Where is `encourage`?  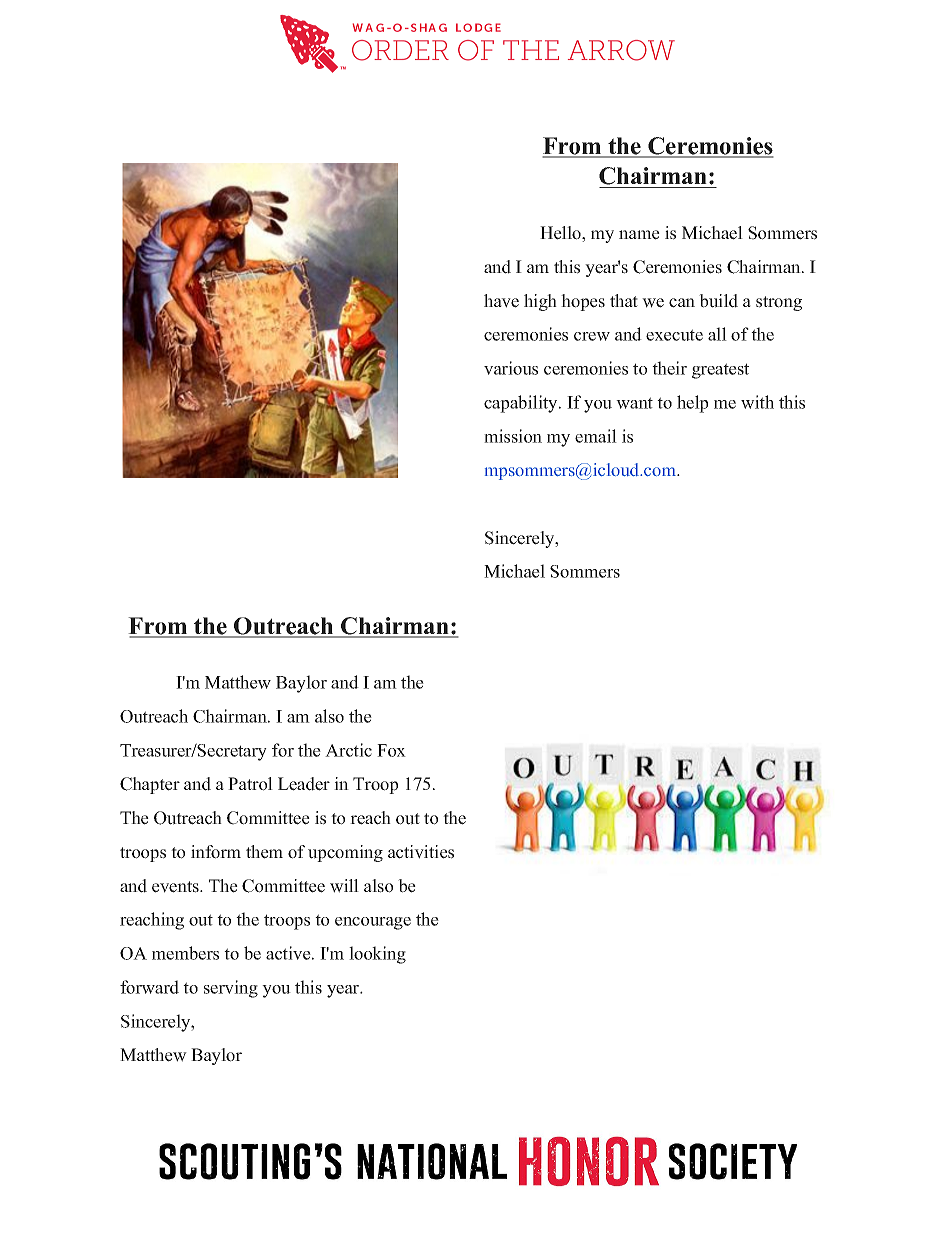 encourage is located at coordinates (373, 923).
